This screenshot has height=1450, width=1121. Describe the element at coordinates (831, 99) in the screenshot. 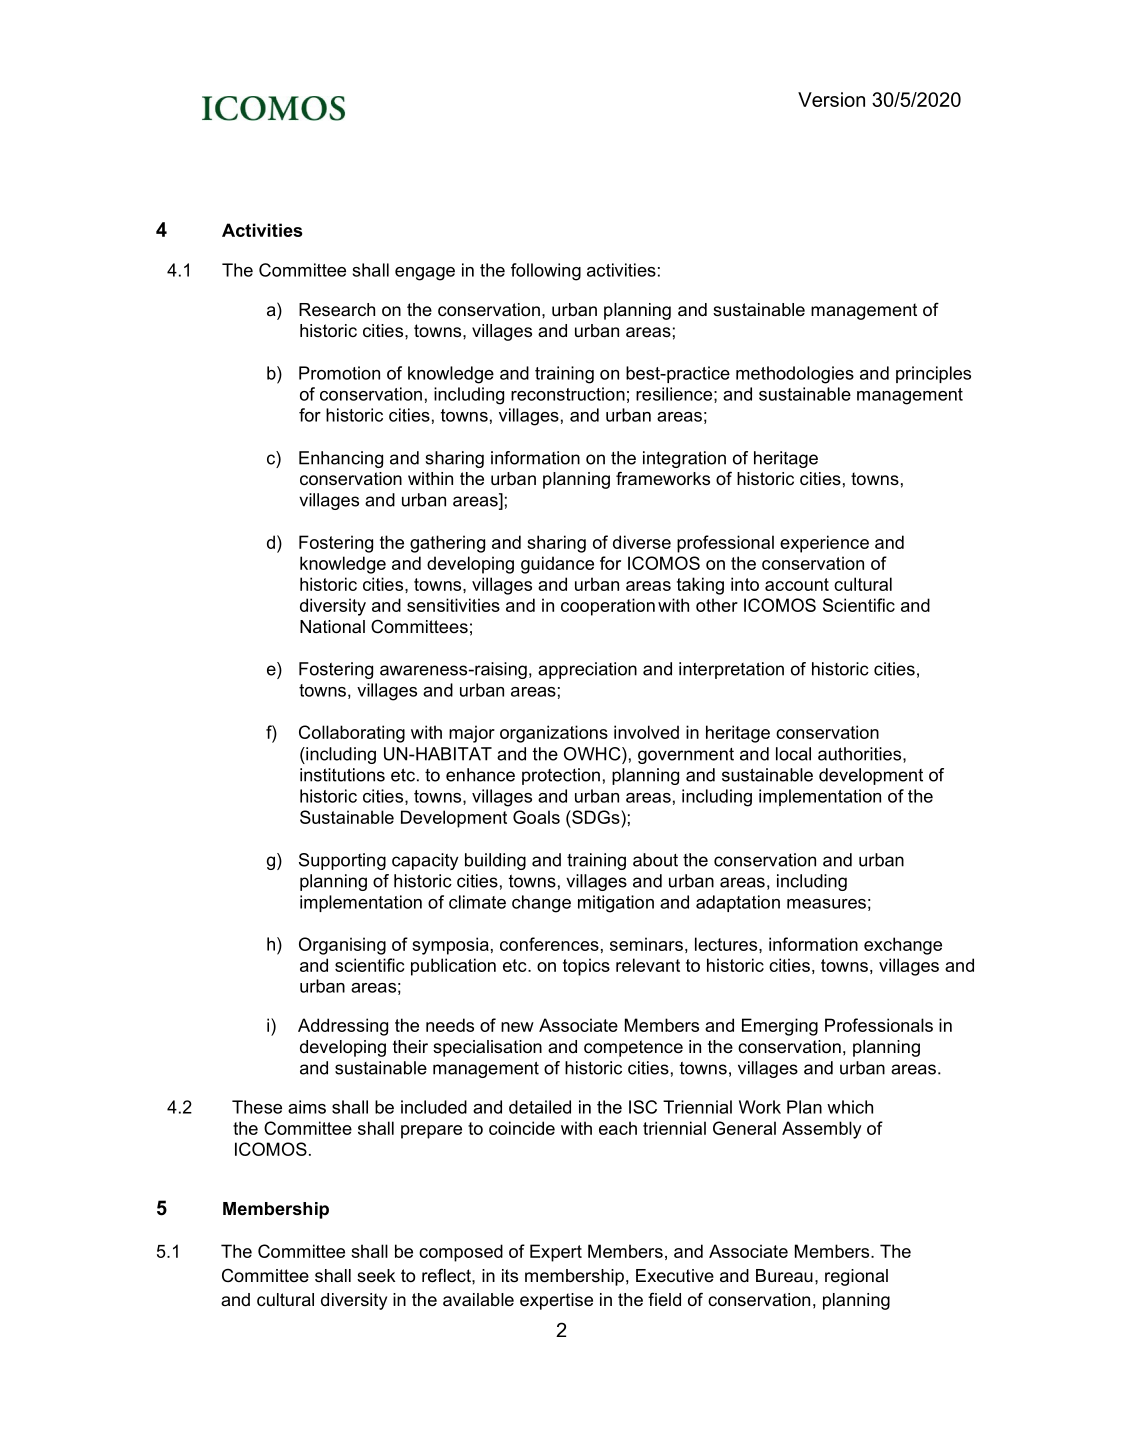

I see `Version` at that location.
